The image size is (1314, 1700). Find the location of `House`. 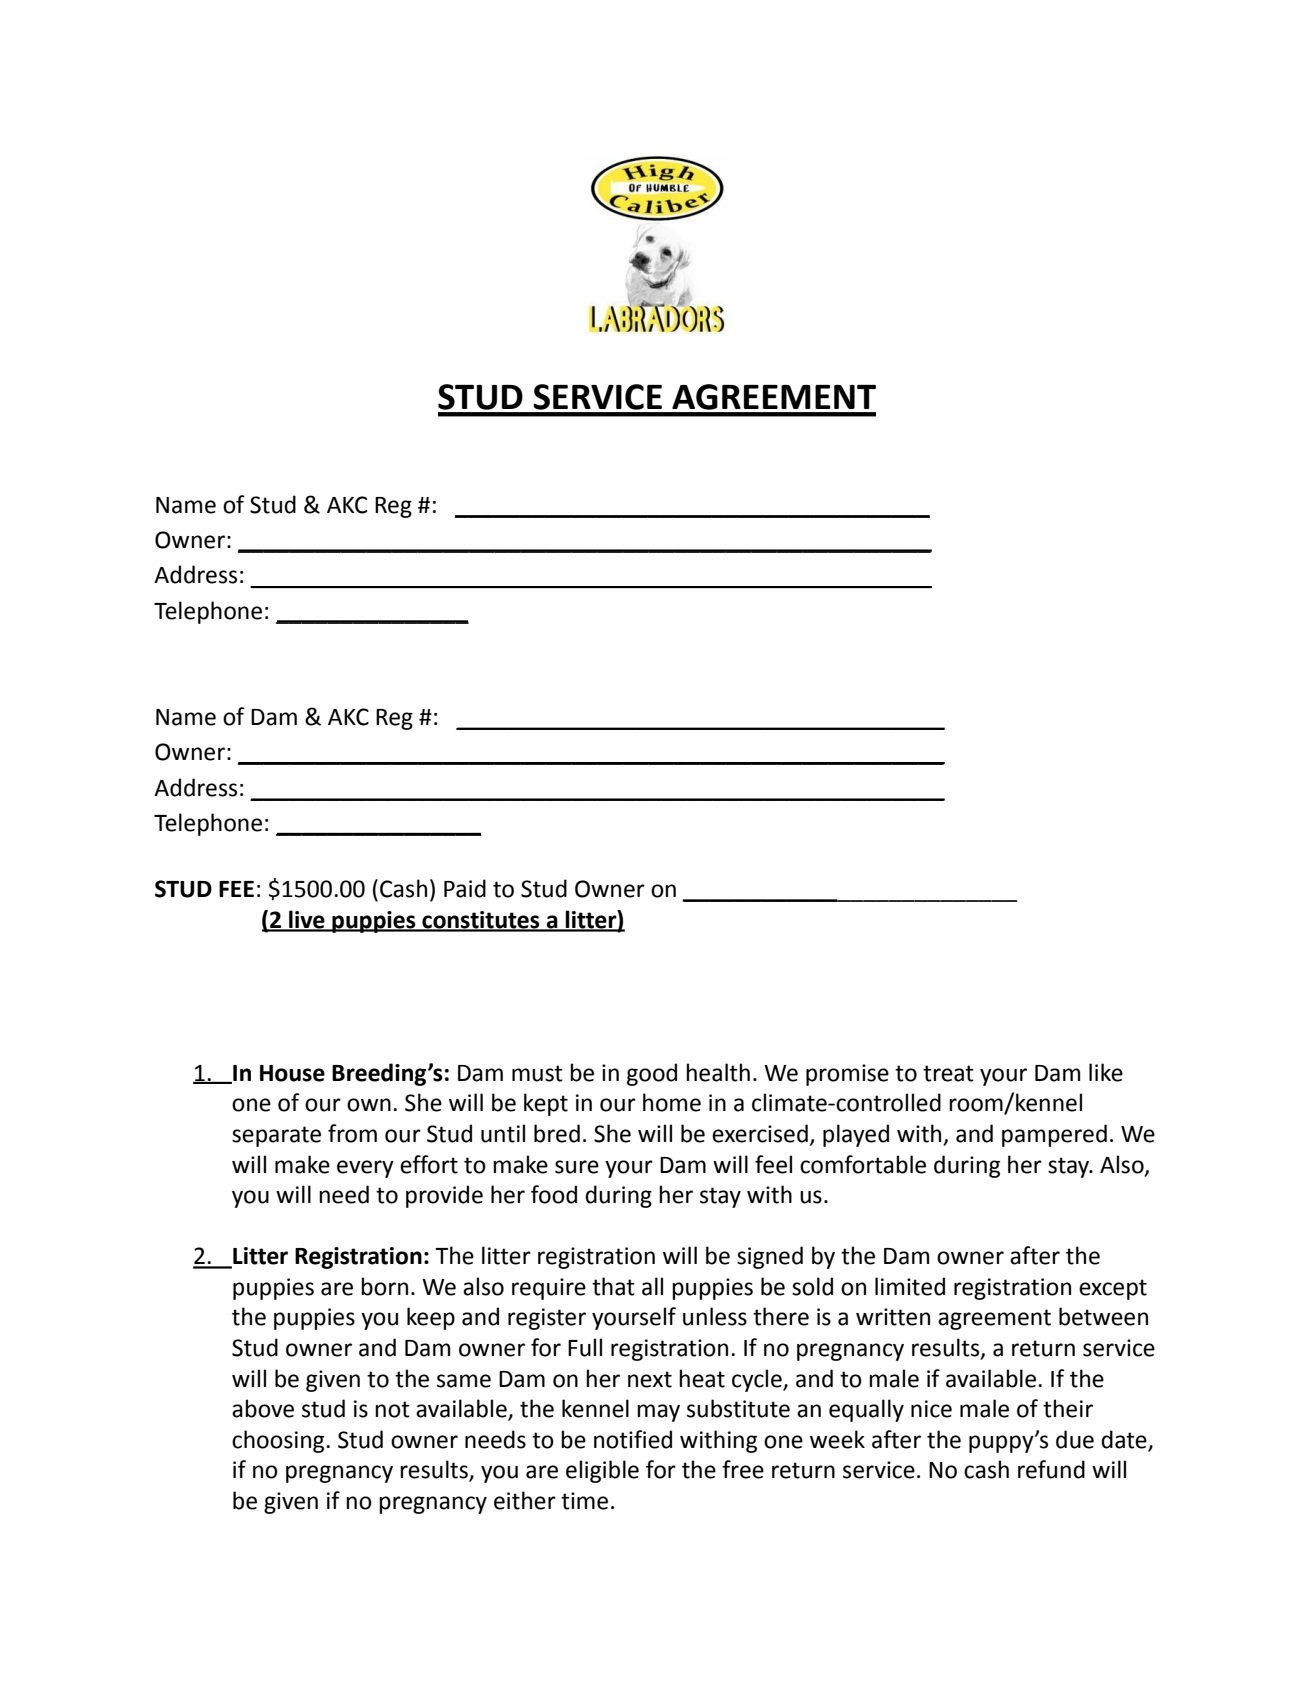

House is located at coordinates (292, 1073).
